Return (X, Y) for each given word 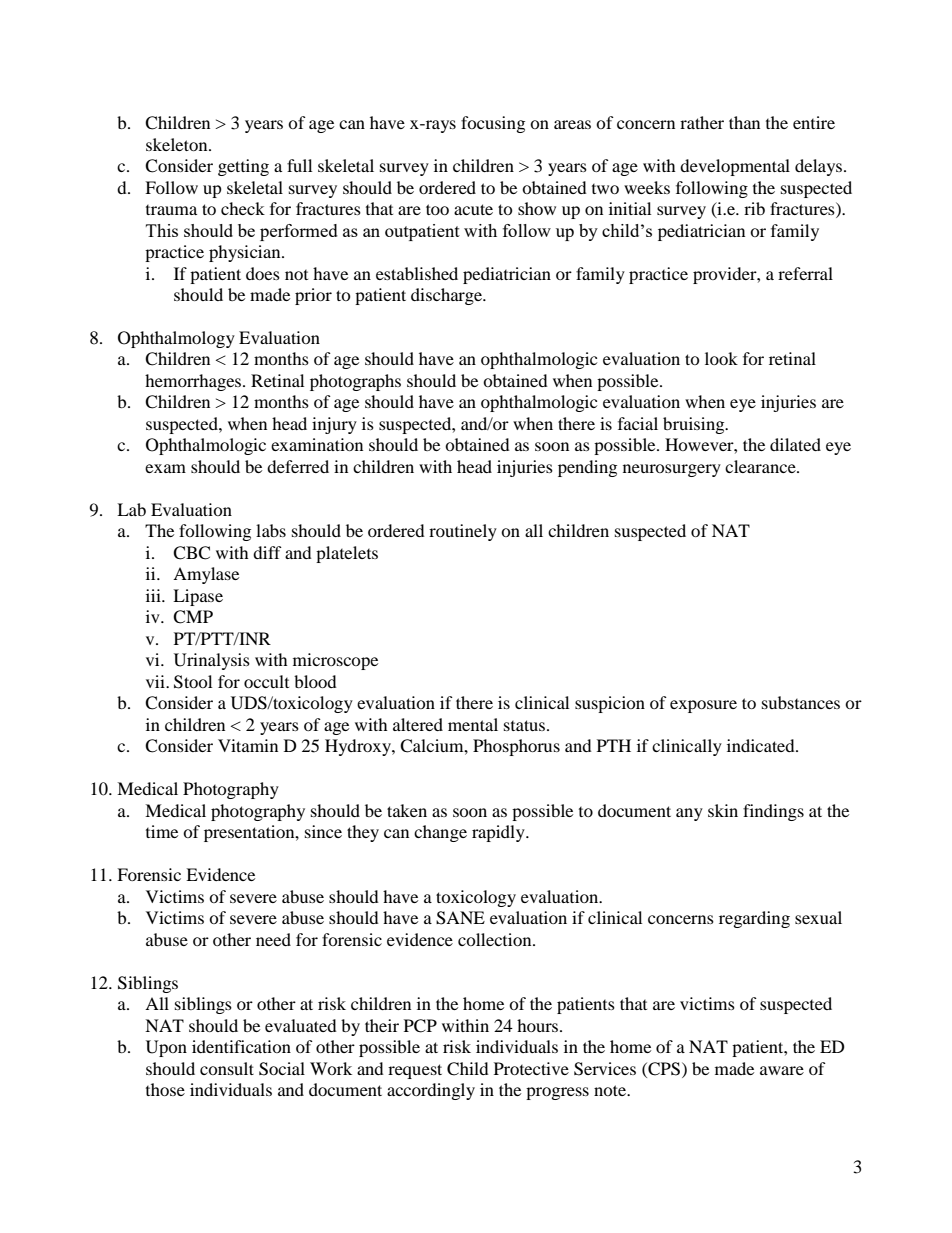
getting (243, 167)
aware (782, 1070)
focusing (493, 124)
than (744, 122)
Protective (531, 1068)
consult (227, 1068)
